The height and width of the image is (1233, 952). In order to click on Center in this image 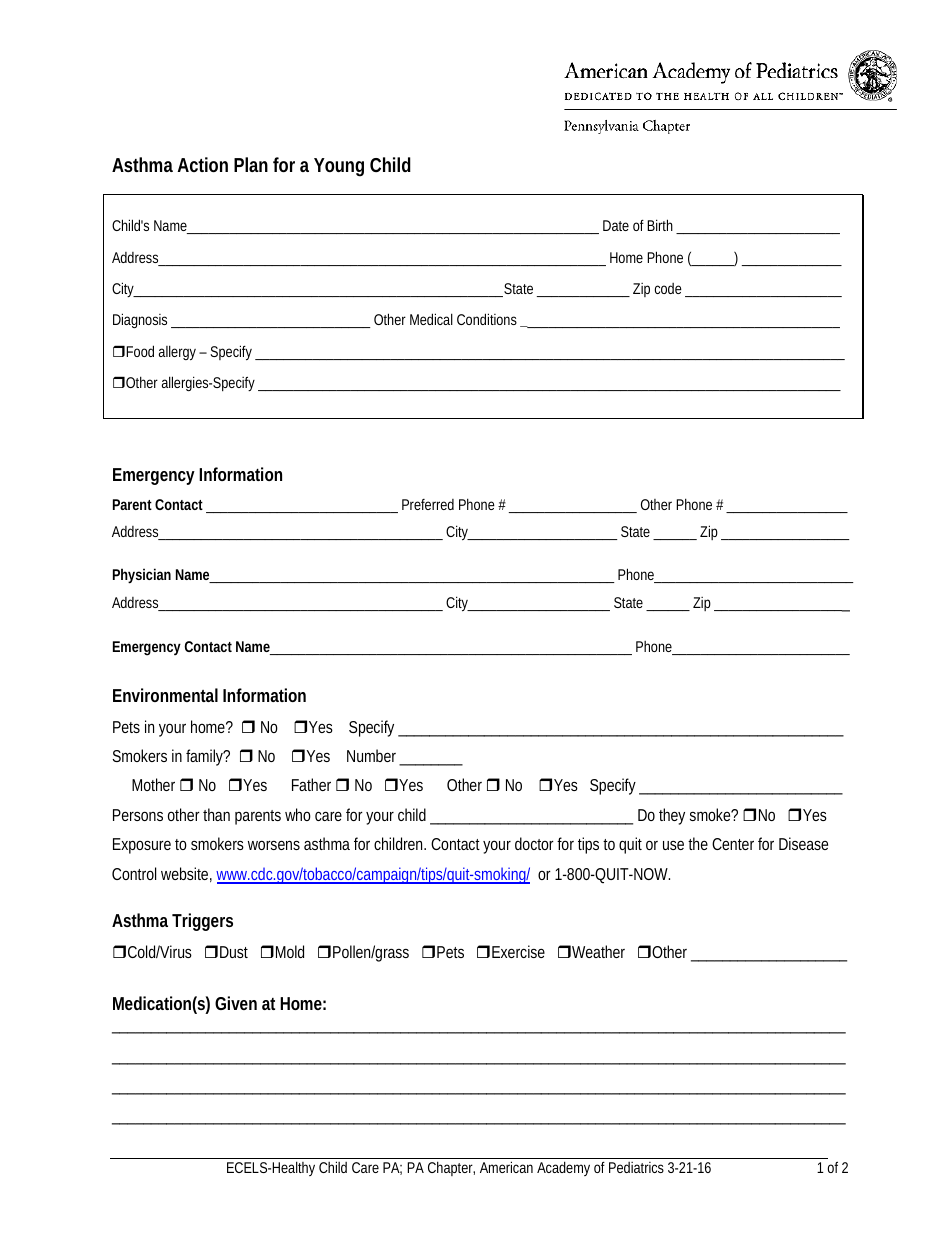, I will do `click(733, 844)`.
